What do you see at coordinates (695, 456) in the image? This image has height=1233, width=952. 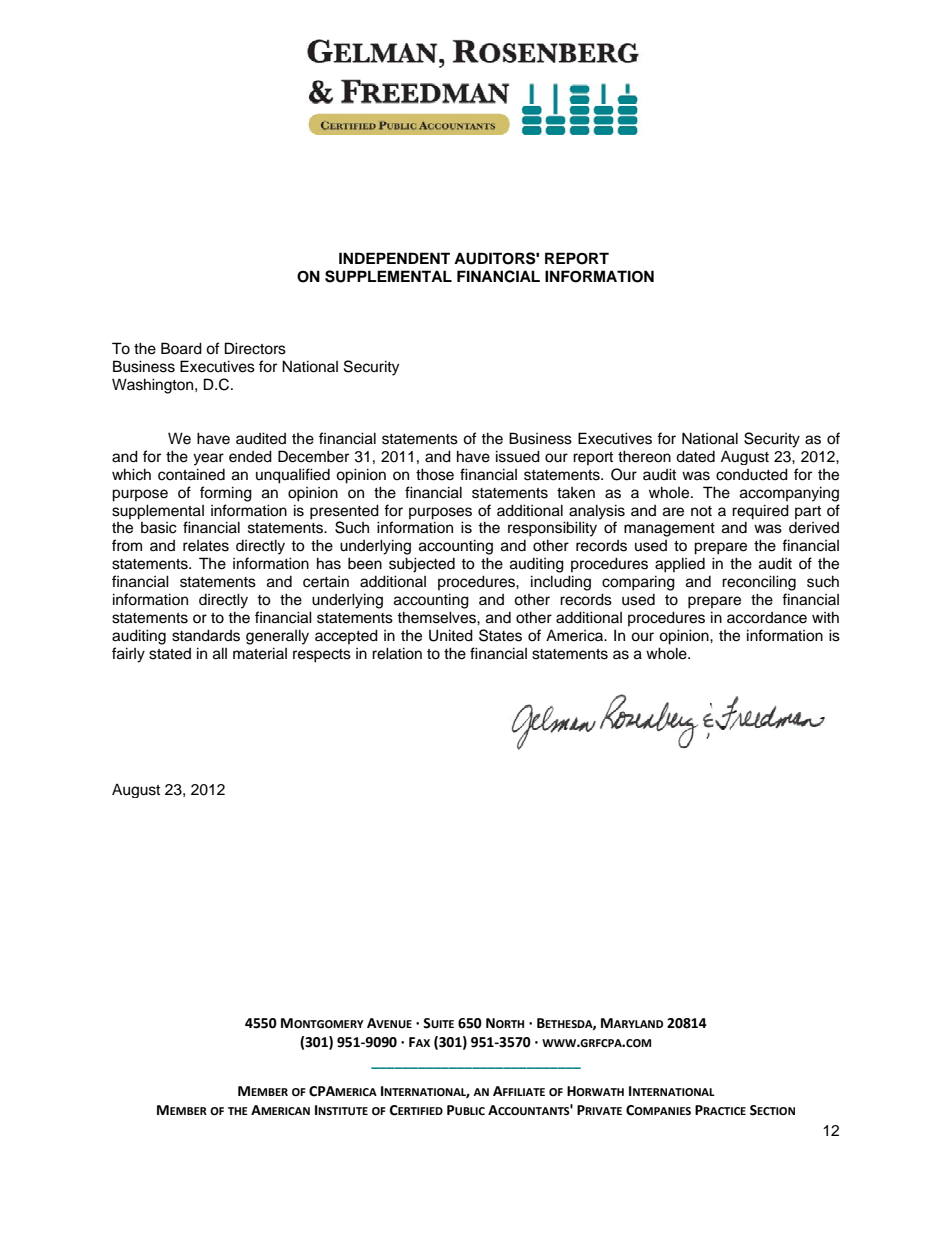 I see `dated` at bounding box center [695, 456].
